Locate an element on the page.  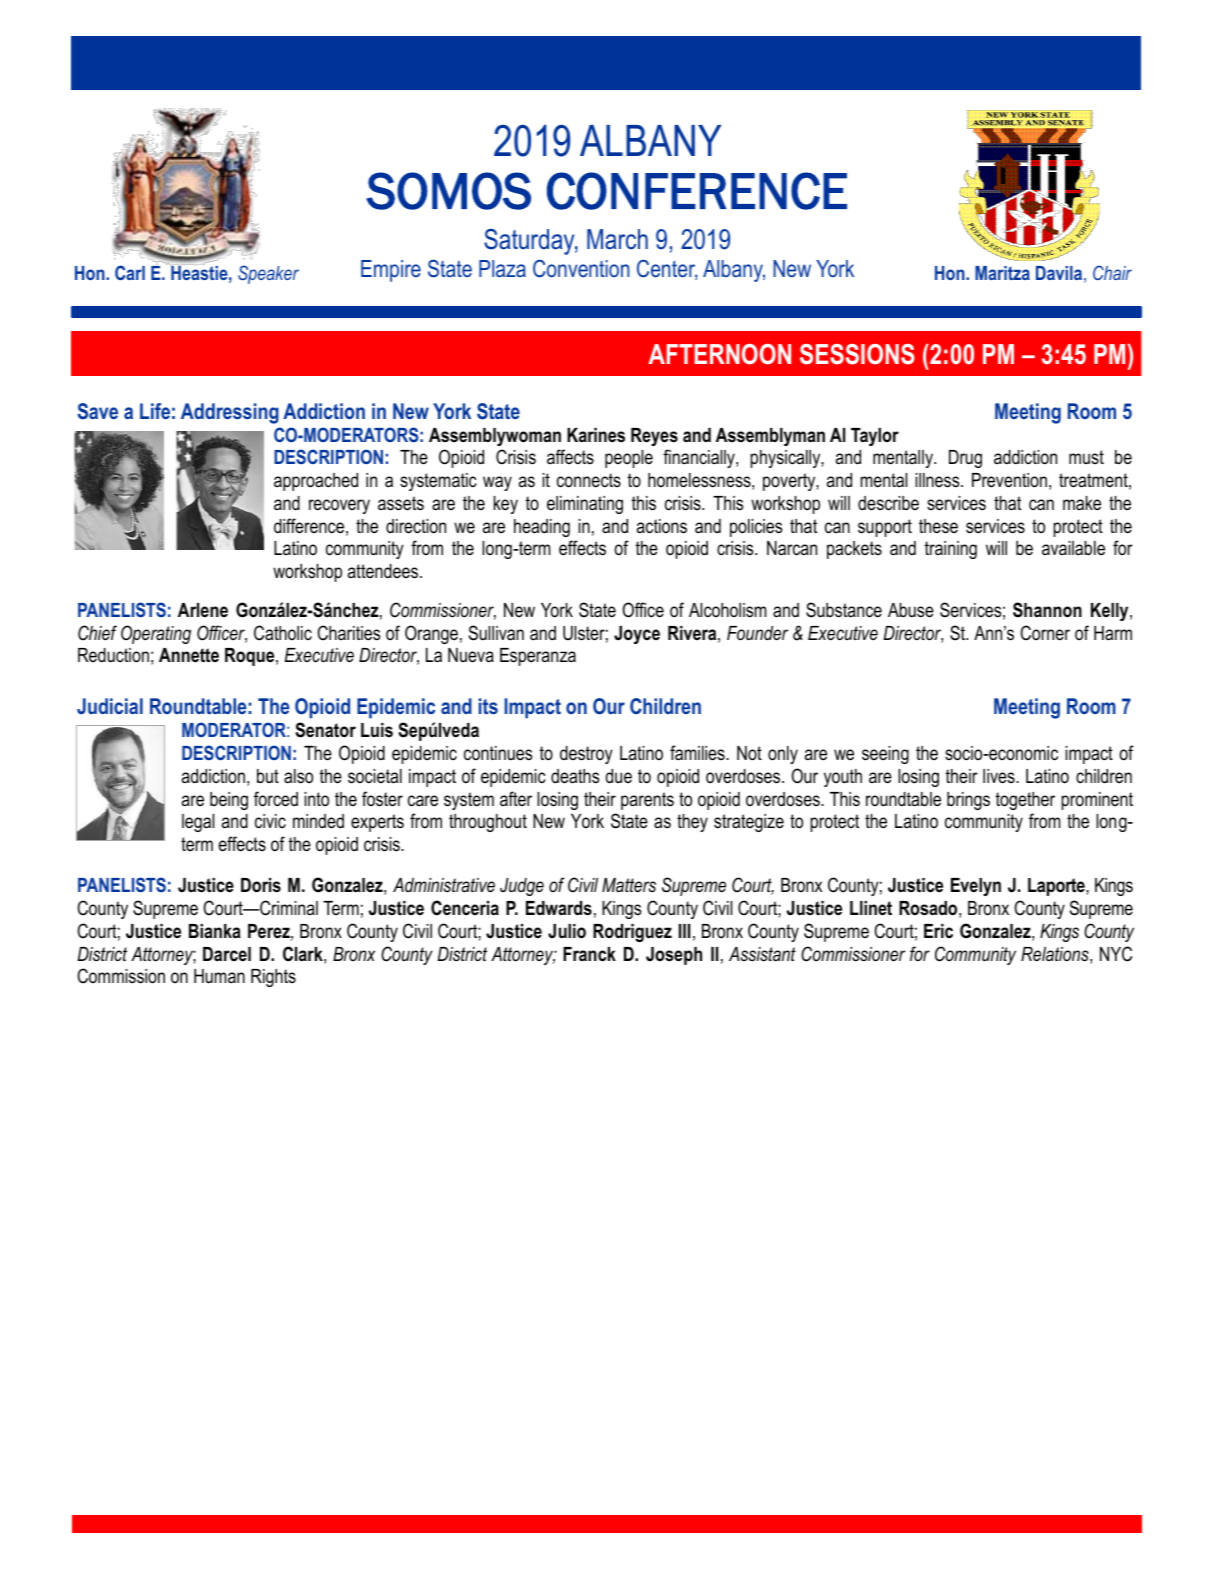
Speaker is located at coordinates (268, 274).
